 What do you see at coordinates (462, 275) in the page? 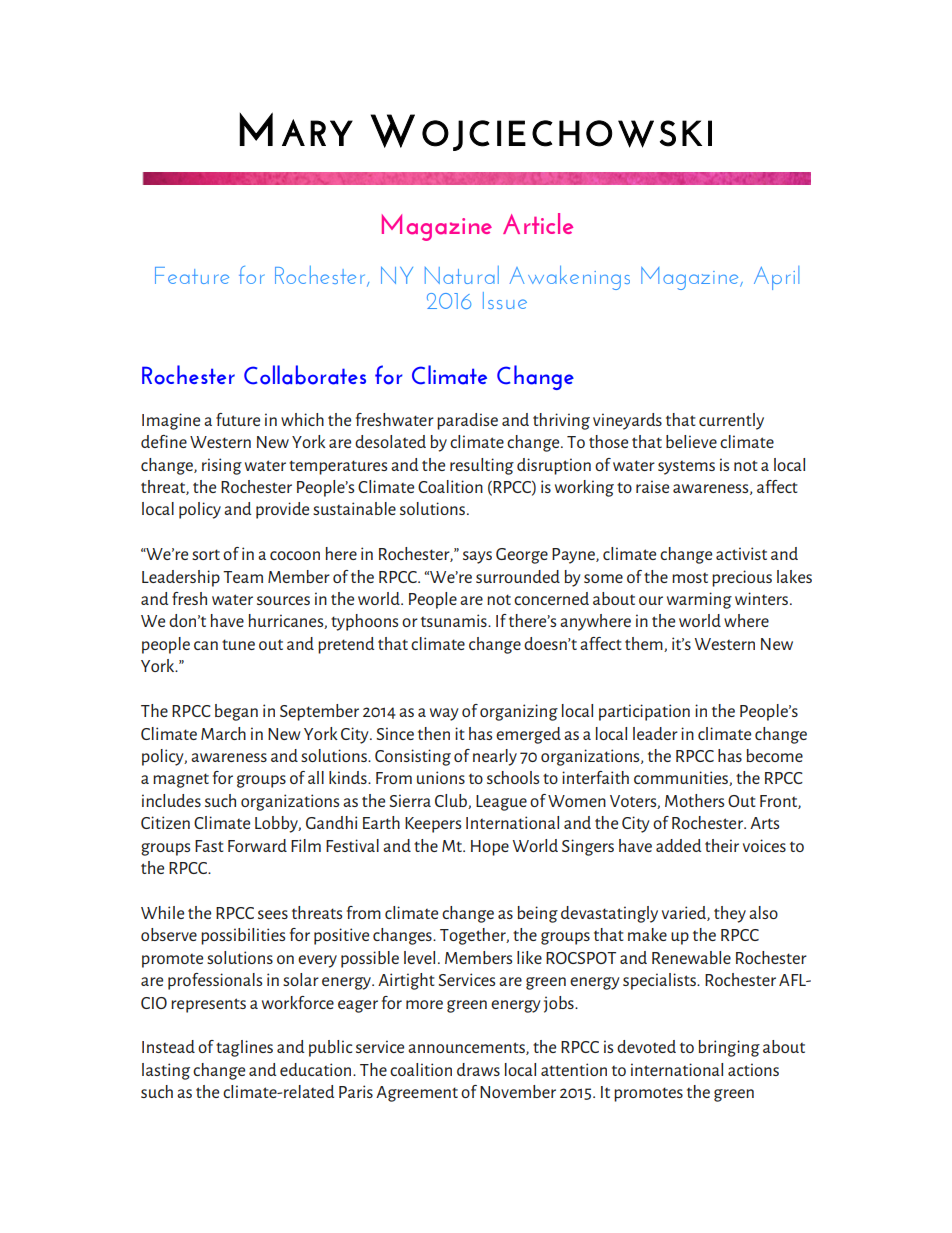
I see `Natural` at bounding box center [462, 275].
